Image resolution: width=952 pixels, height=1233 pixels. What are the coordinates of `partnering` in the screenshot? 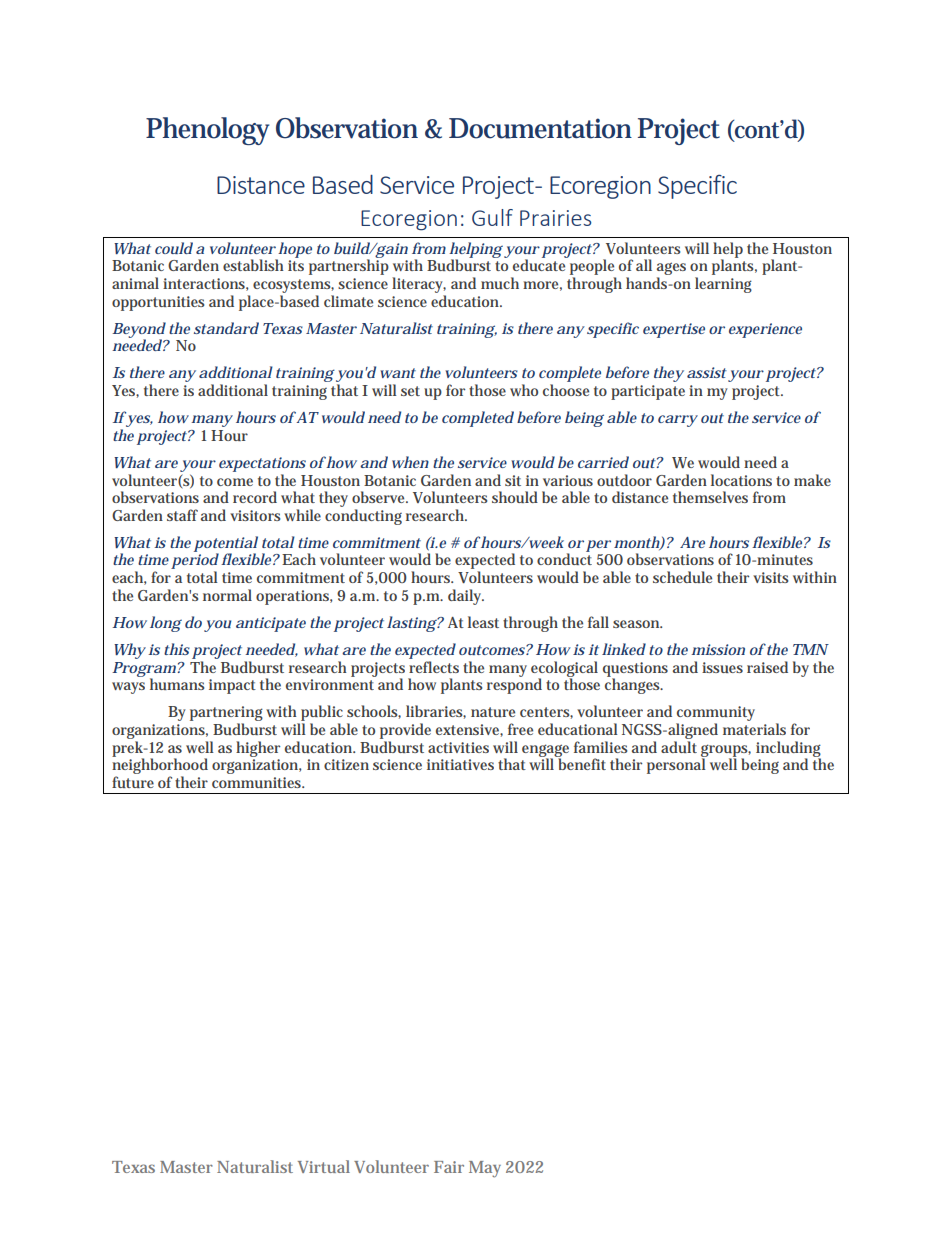 It's located at (226, 715).
